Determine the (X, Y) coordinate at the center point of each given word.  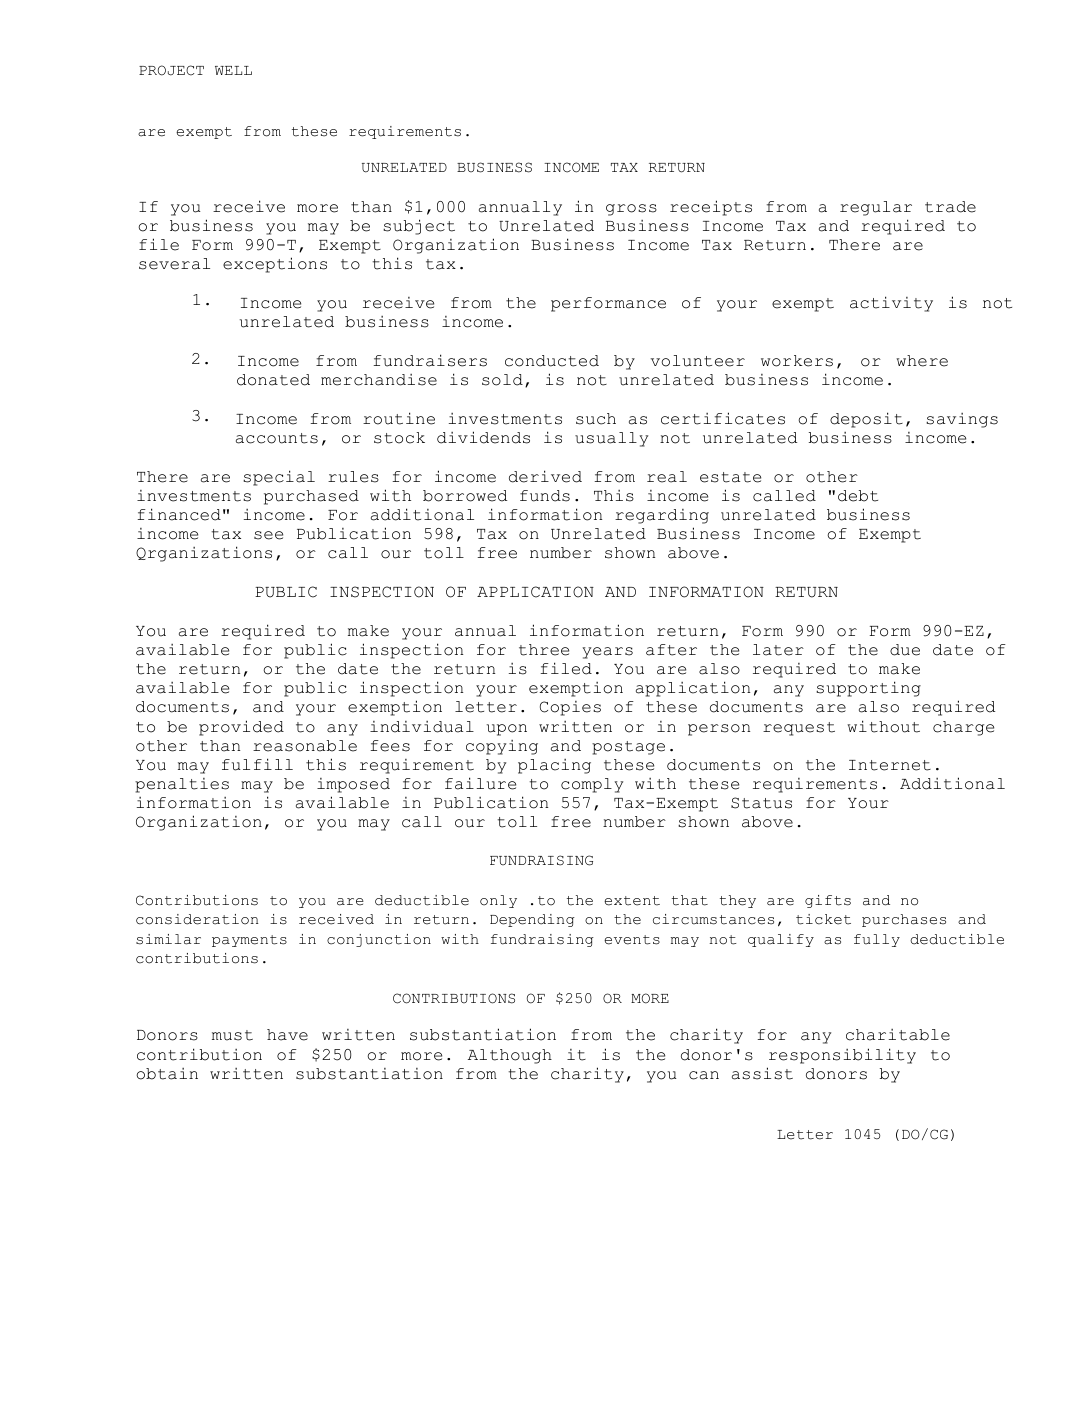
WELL (233, 70)
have (287, 1035)
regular (876, 208)
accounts (277, 438)
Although (510, 1056)
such (596, 419)
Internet (890, 765)
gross (631, 210)
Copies (570, 708)
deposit (866, 420)
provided (241, 728)
